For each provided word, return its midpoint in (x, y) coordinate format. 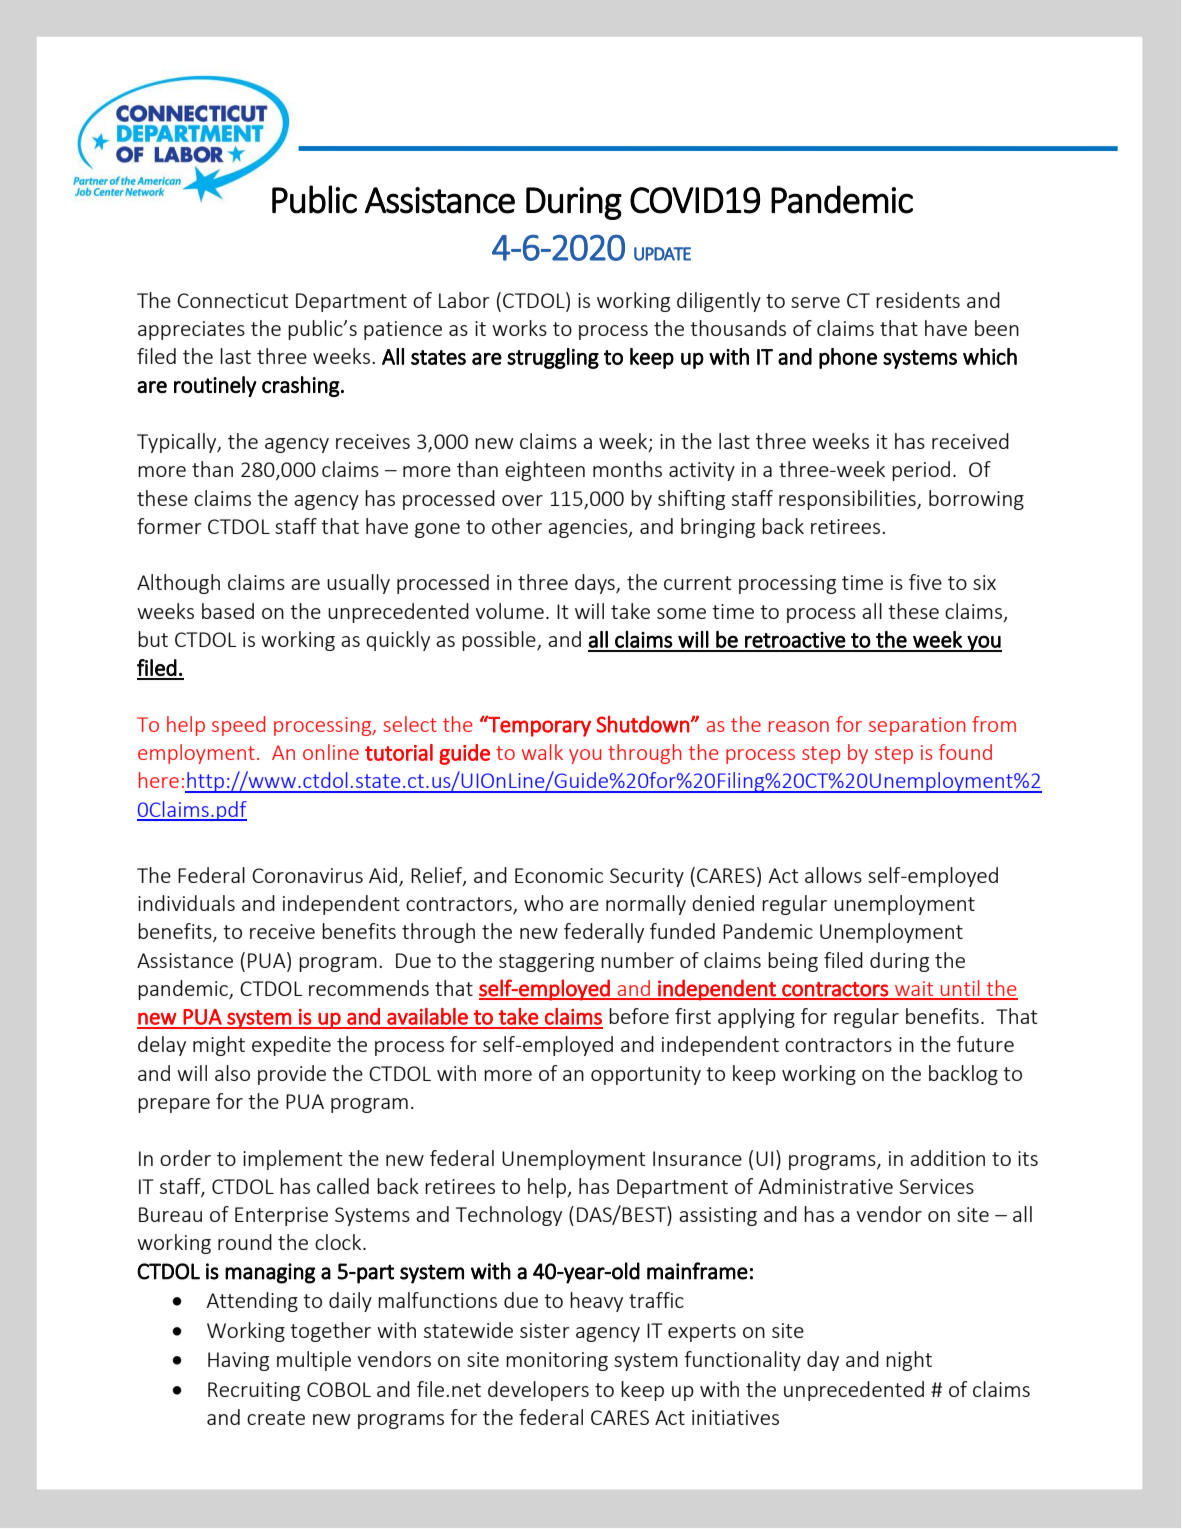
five (925, 582)
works (519, 328)
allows (833, 875)
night (909, 1361)
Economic (559, 875)
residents (918, 300)
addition (947, 1158)
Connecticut (233, 300)
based (228, 611)
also (232, 1073)
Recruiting (254, 1391)
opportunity (646, 1075)
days (596, 584)
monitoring (557, 1361)
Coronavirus (307, 875)
